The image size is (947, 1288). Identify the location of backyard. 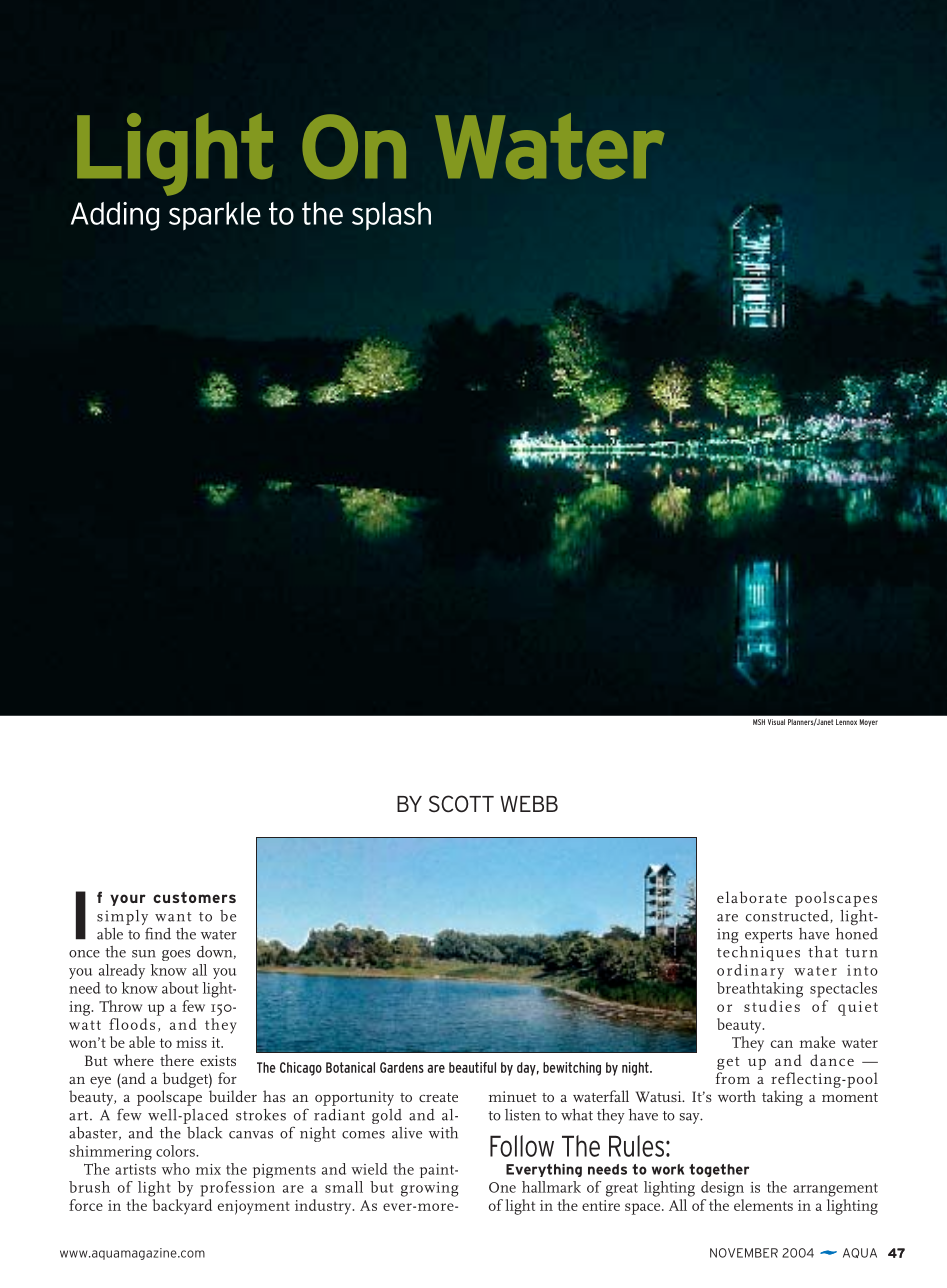
(182, 1207).
